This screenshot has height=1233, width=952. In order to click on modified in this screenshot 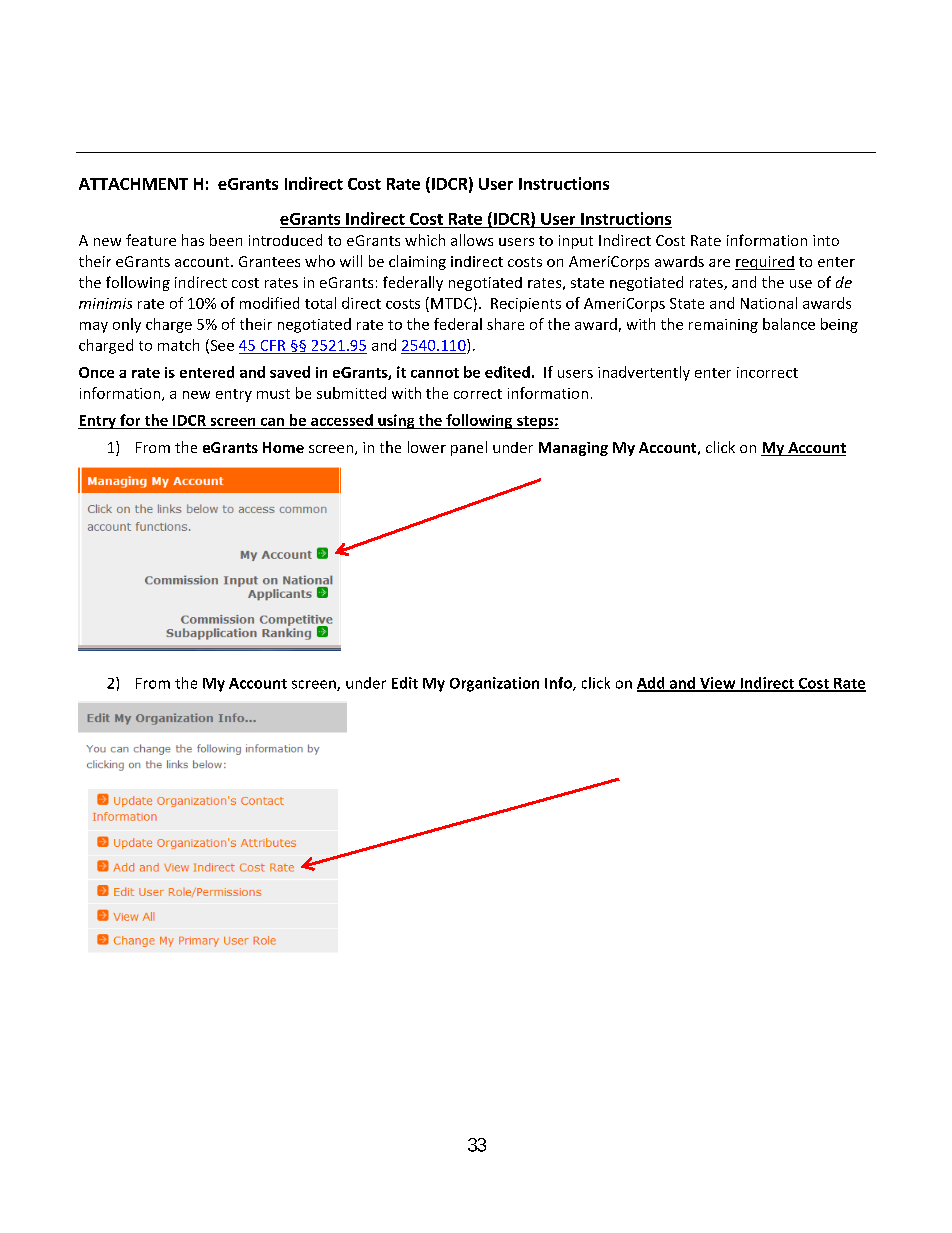, I will do `click(269, 303)`.
